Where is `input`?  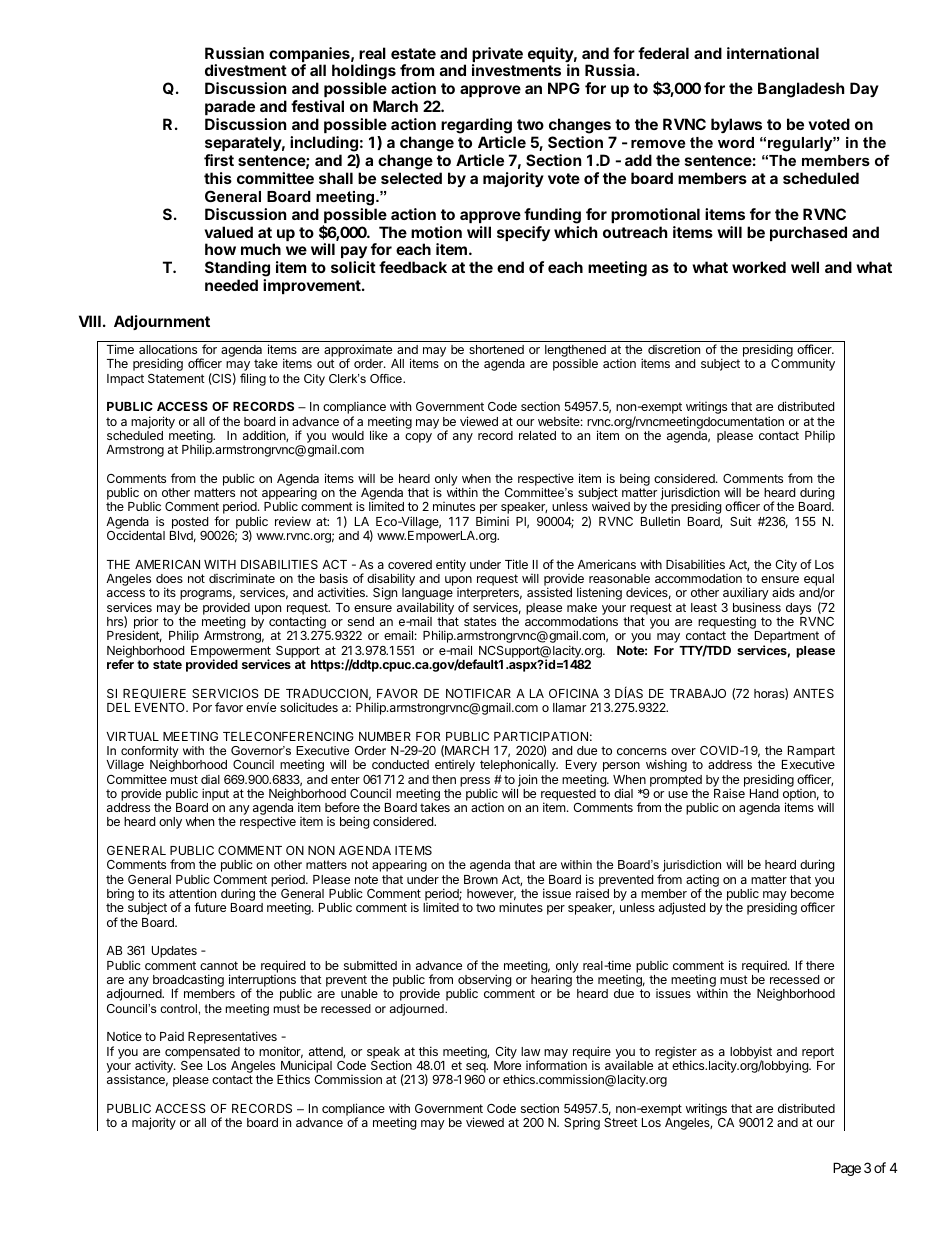 input is located at coordinates (215, 794).
